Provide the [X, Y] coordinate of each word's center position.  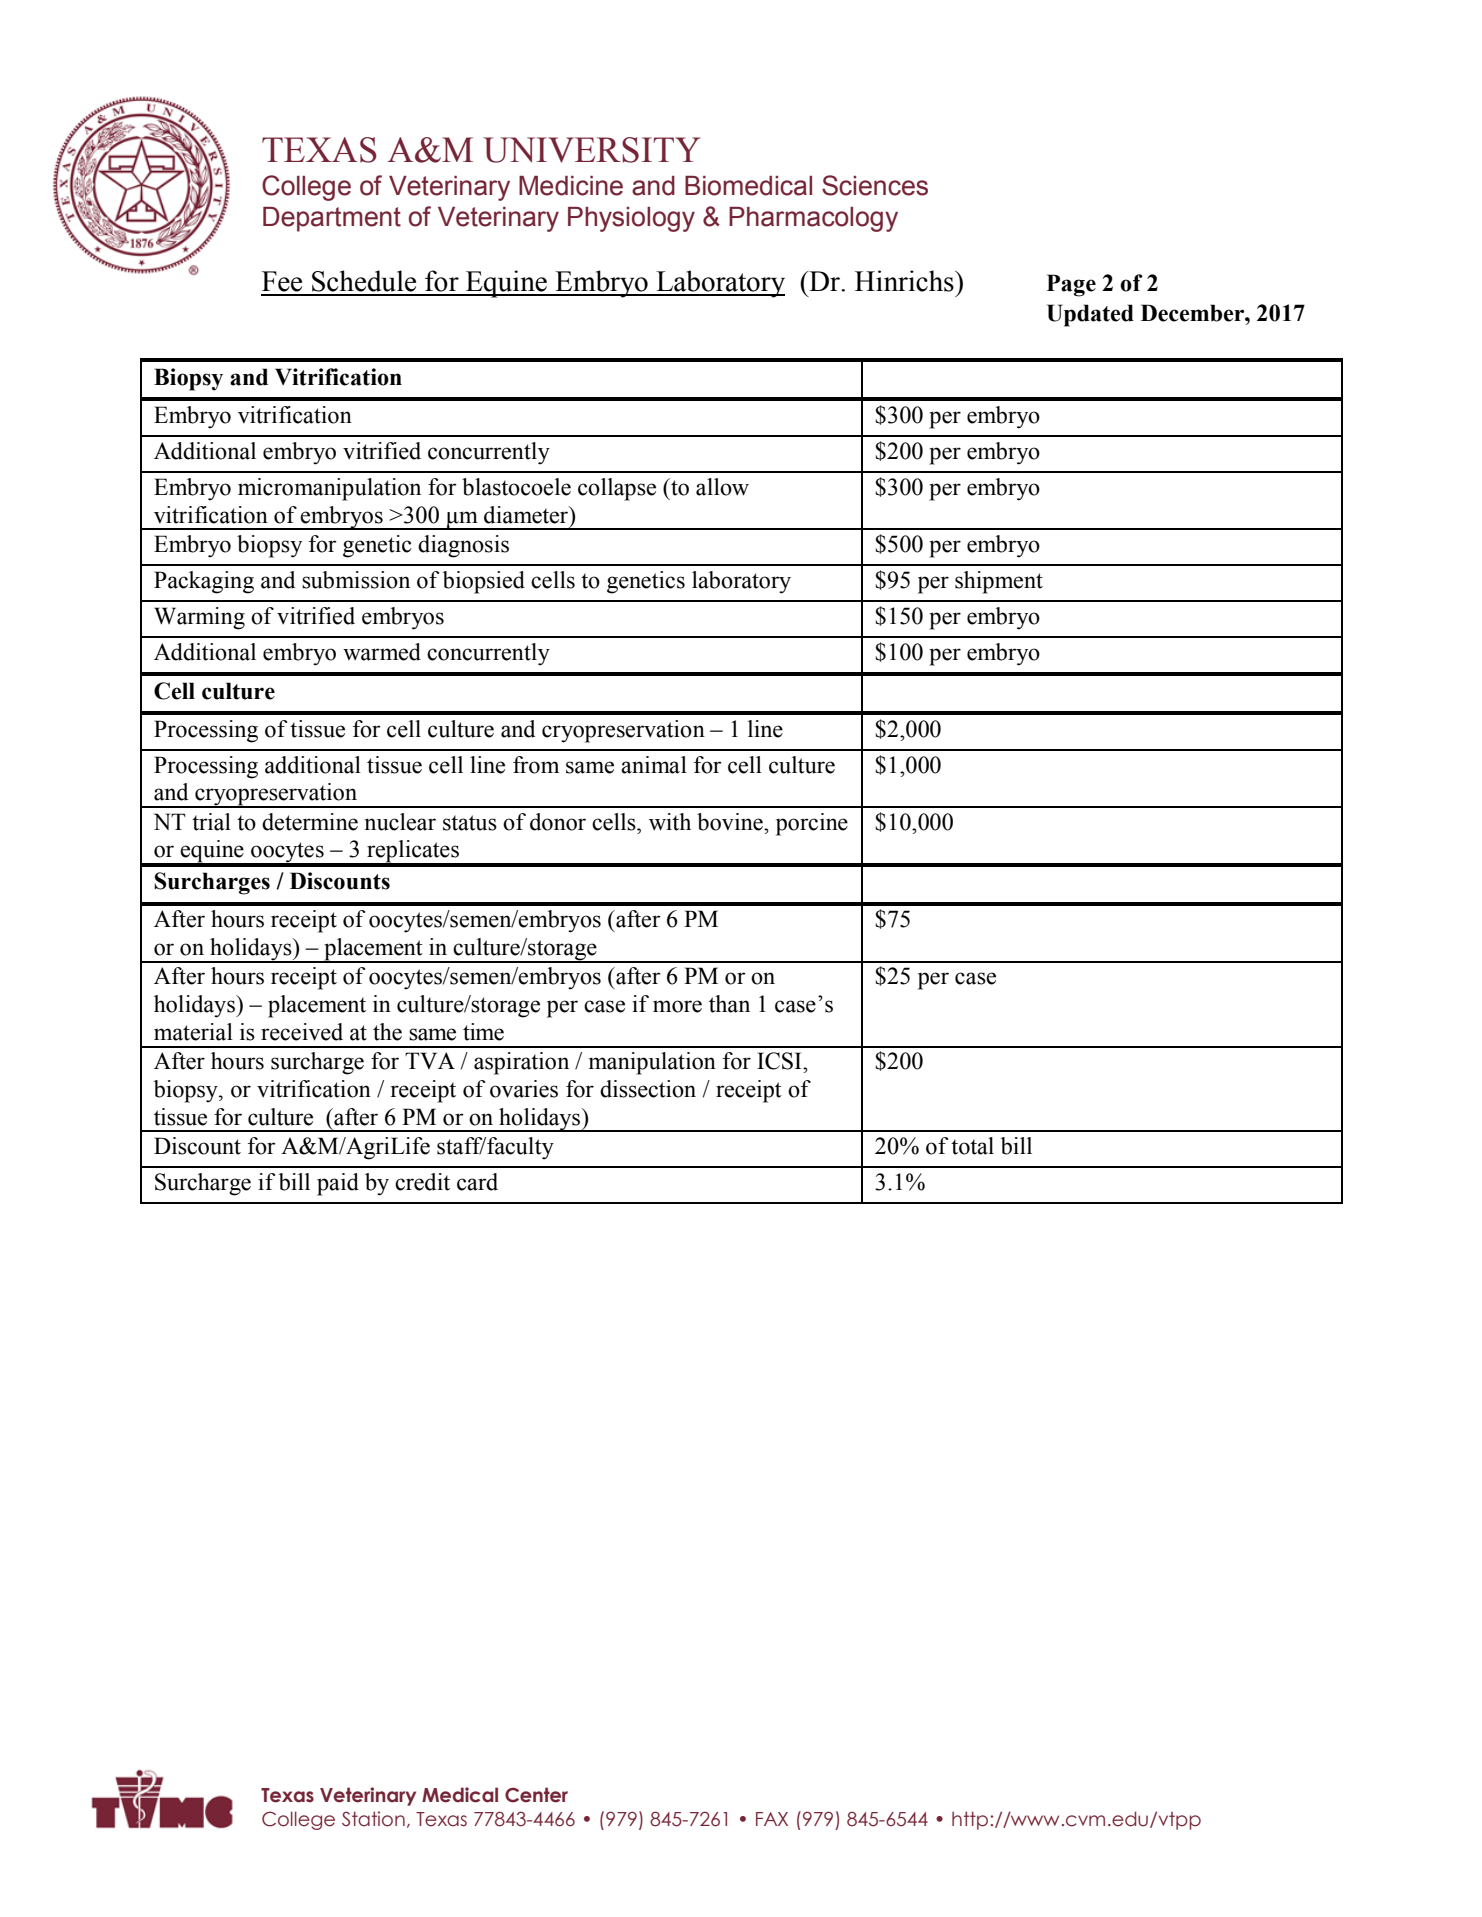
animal [654, 765]
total [972, 1146]
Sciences [875, 185]
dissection [648, 1089]
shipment [999, 582]
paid [338, 1184]
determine [310, 822]
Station [373, 1819]
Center [536, 1795]
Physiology [631, 219]
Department [332, 219]
